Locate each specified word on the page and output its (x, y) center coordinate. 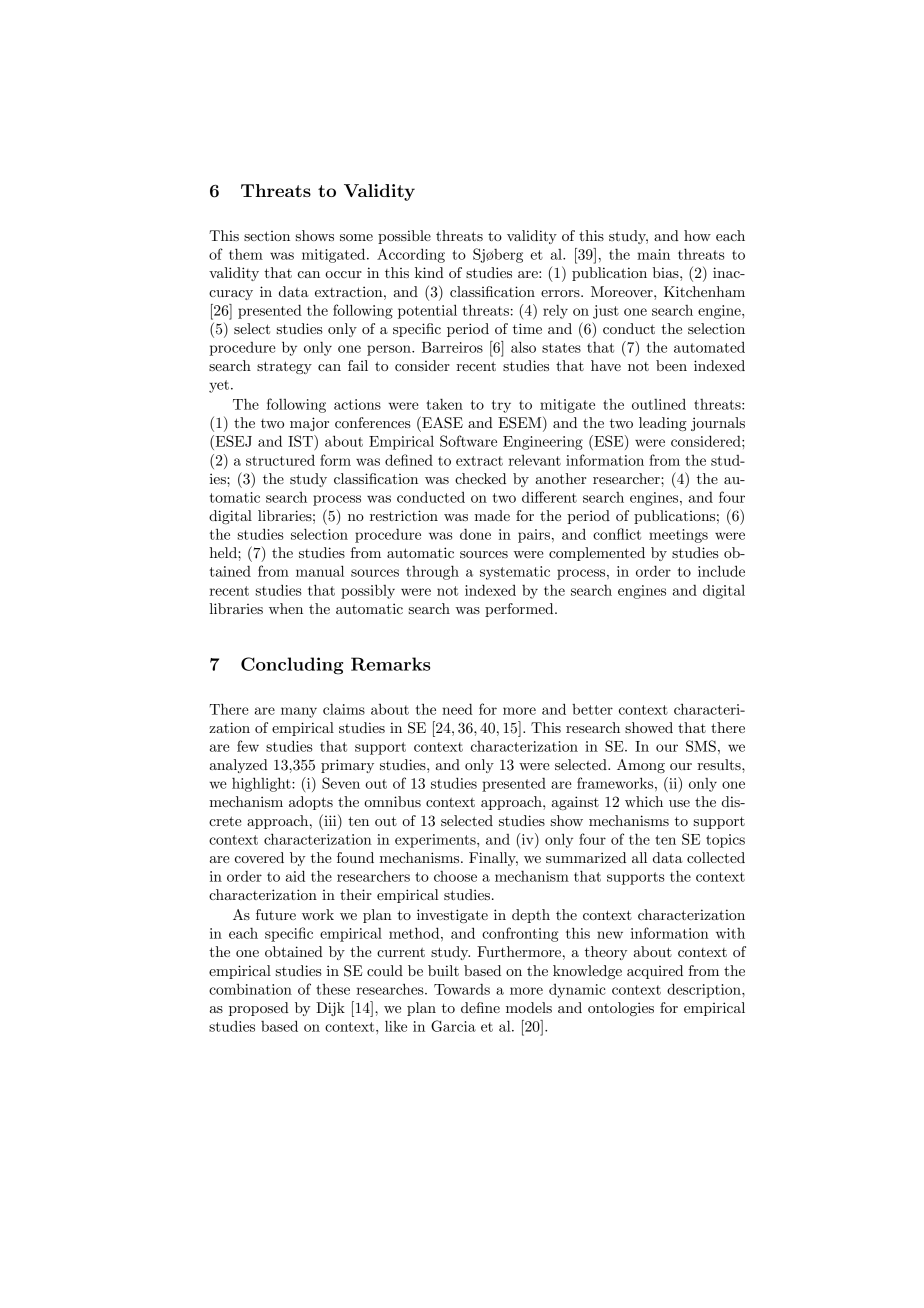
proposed (259, 1009)
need (457, 709)
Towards (462, 989)
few (248, 746)
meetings (678, 536)
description (705, 990)
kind (429, 272)
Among (641, 766)
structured (280, 460)
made (492, 515)
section (267, 236)
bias (666, 272)
